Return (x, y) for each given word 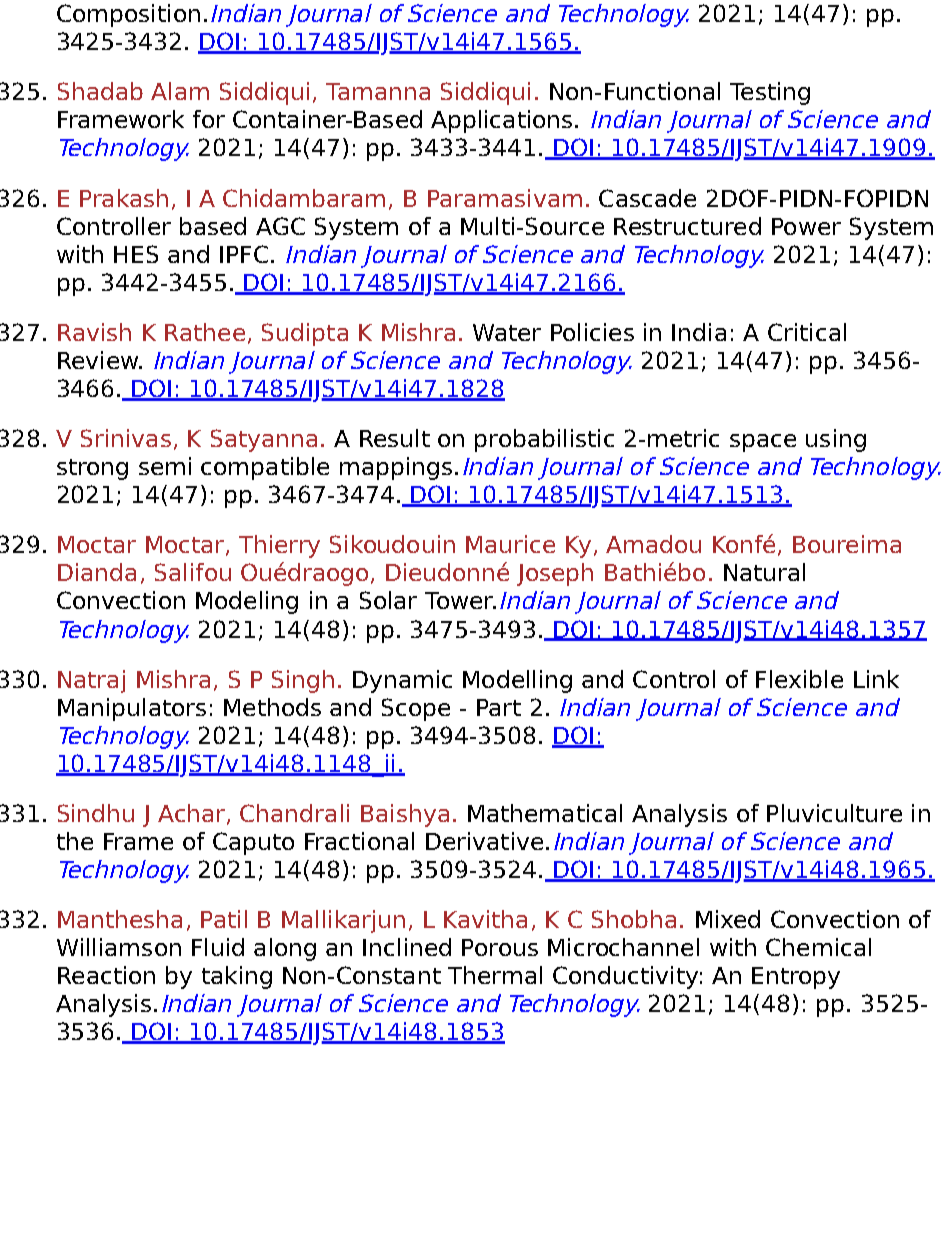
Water (507, 332)
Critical (807, 332)
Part (499, 707)
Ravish (94, 332)
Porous (500, 947)
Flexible (799, 679)
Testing (770, 93)
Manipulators (132, 709)
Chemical (818, 947)
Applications (501, 121)
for (209, 119)
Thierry (279, 546)
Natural (764, 572)
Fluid (218, 947)
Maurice (510, 544)
